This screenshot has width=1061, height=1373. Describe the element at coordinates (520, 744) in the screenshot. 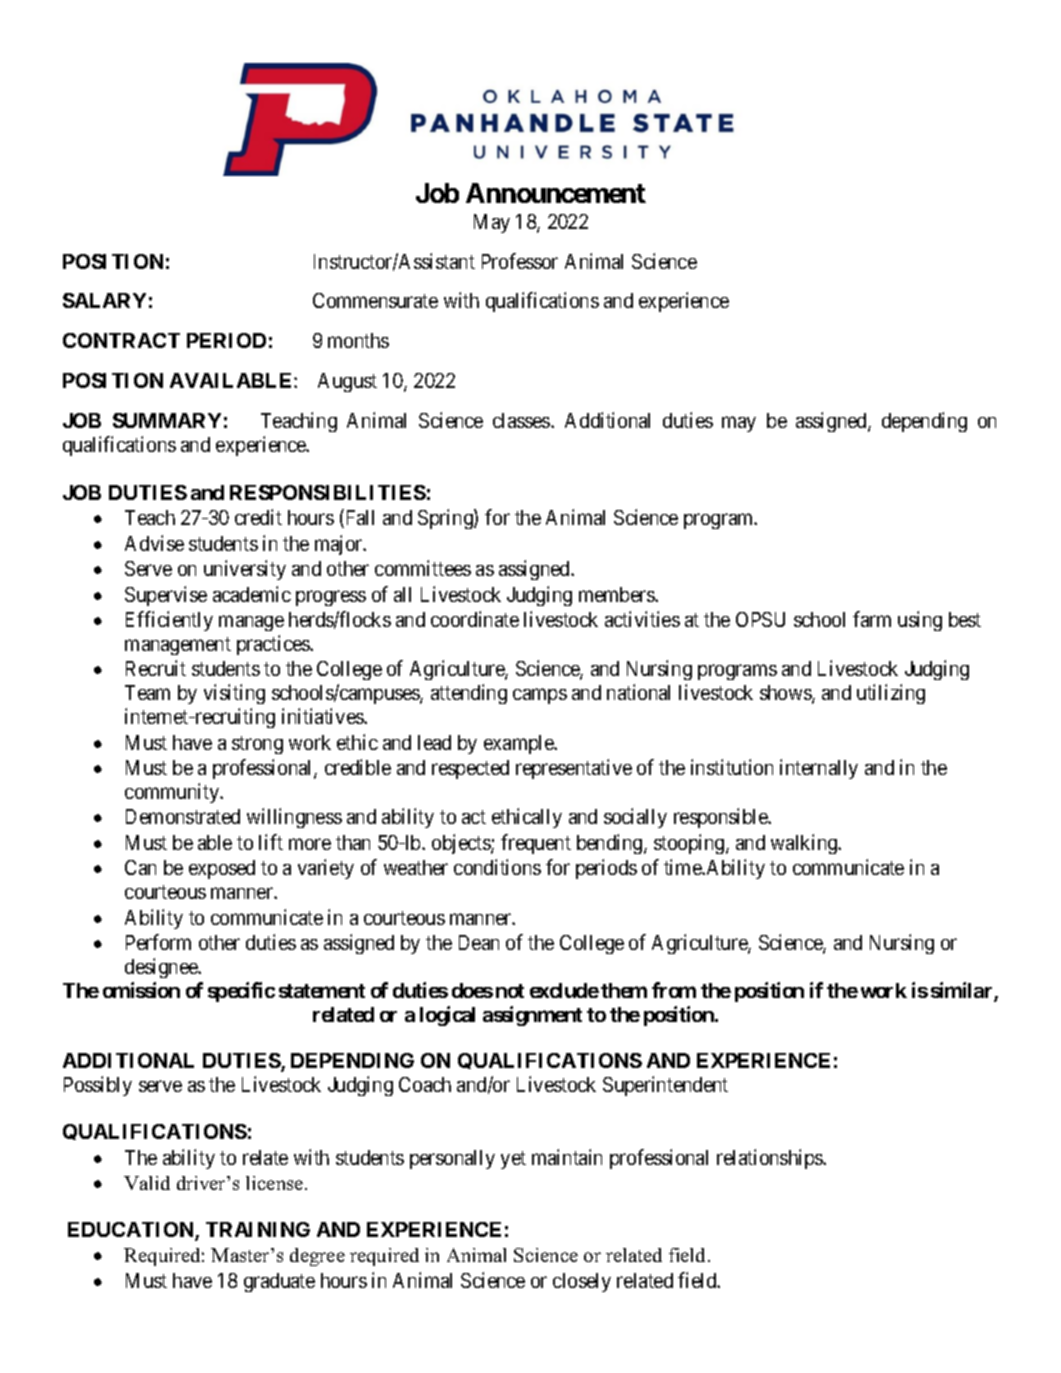

I see `example` at that location.
